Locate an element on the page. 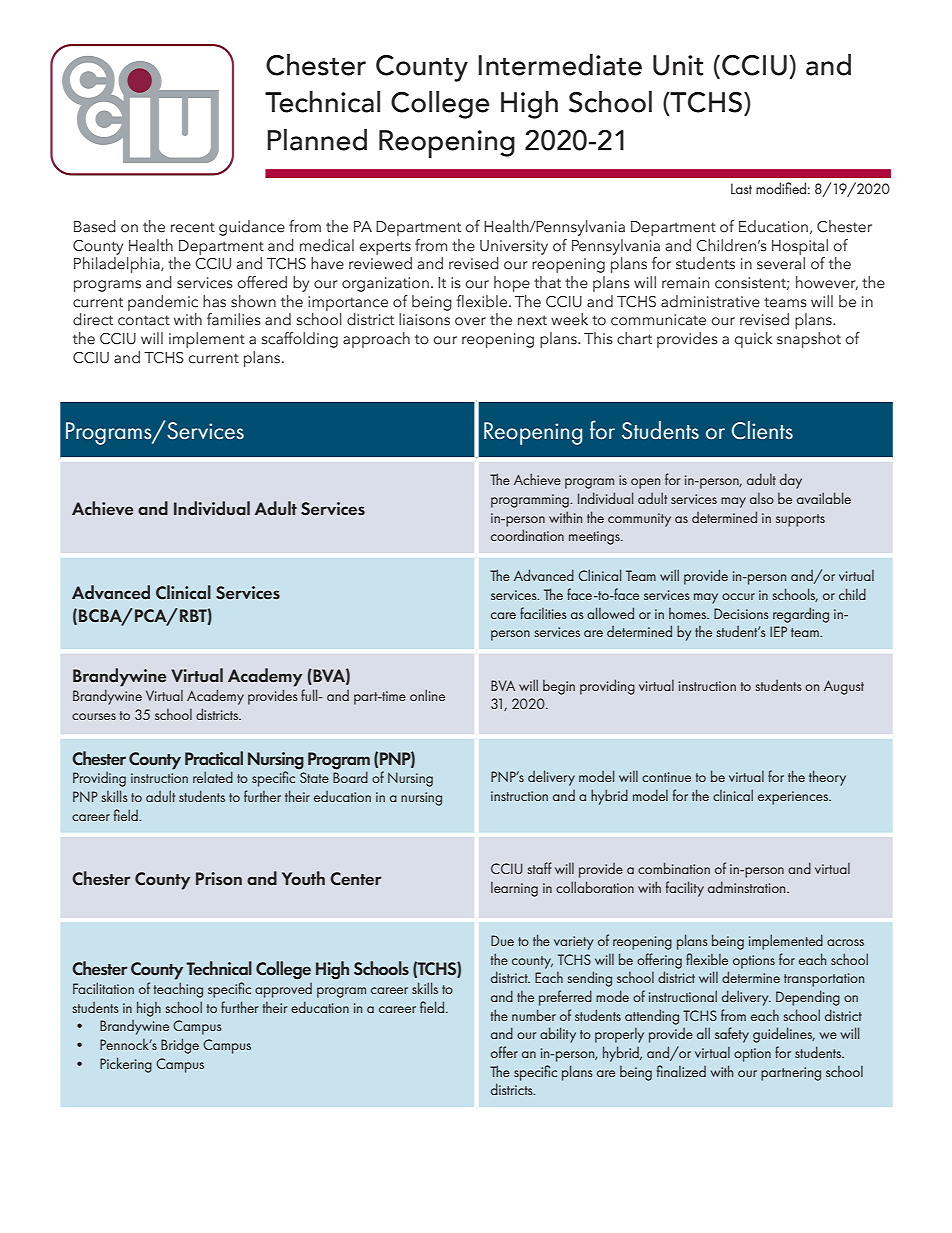 The height and width of the image is (1233, 952). pandemic is located at coordinates (163, 303).
